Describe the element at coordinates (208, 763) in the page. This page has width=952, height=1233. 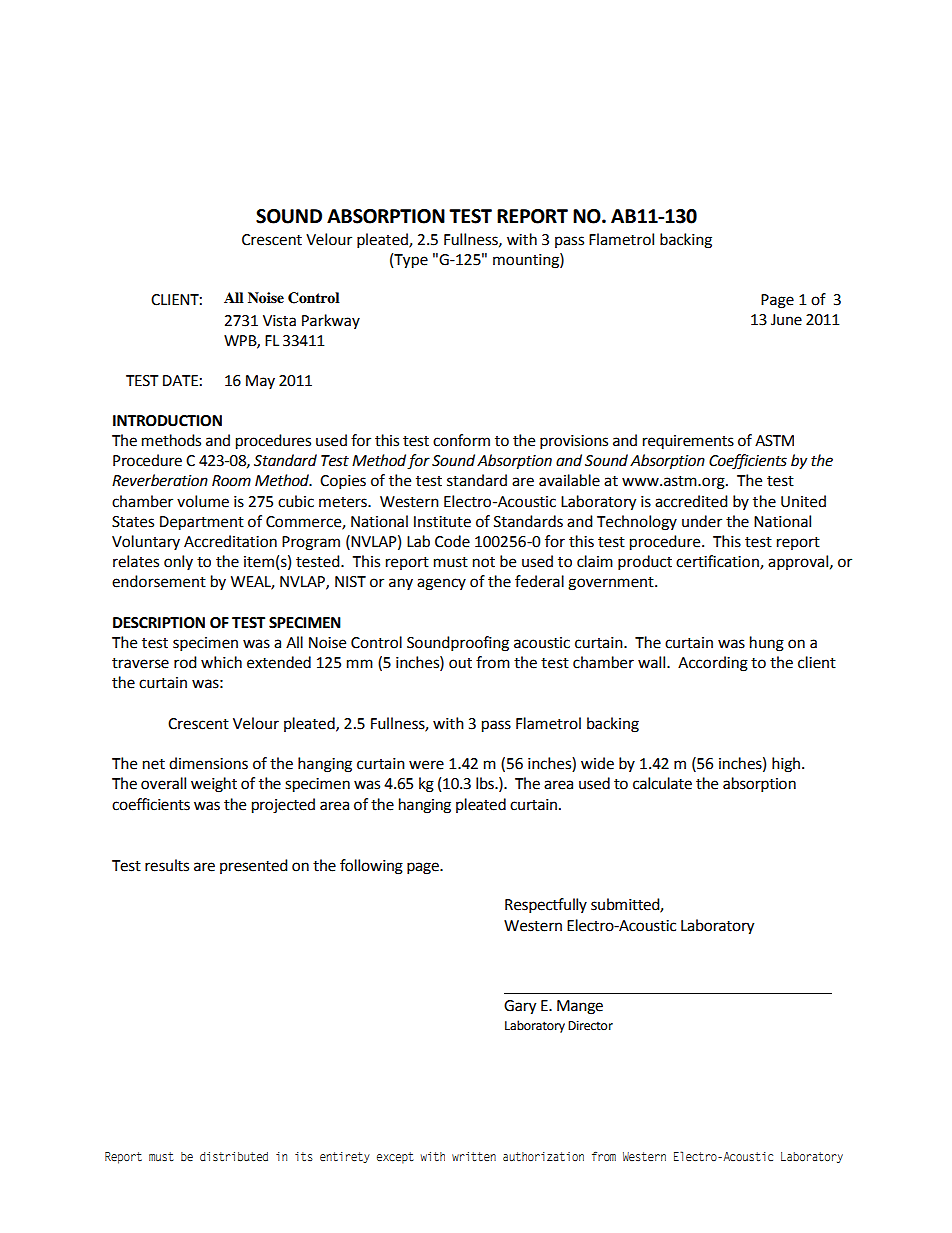
I see `dimensions` at that location.
